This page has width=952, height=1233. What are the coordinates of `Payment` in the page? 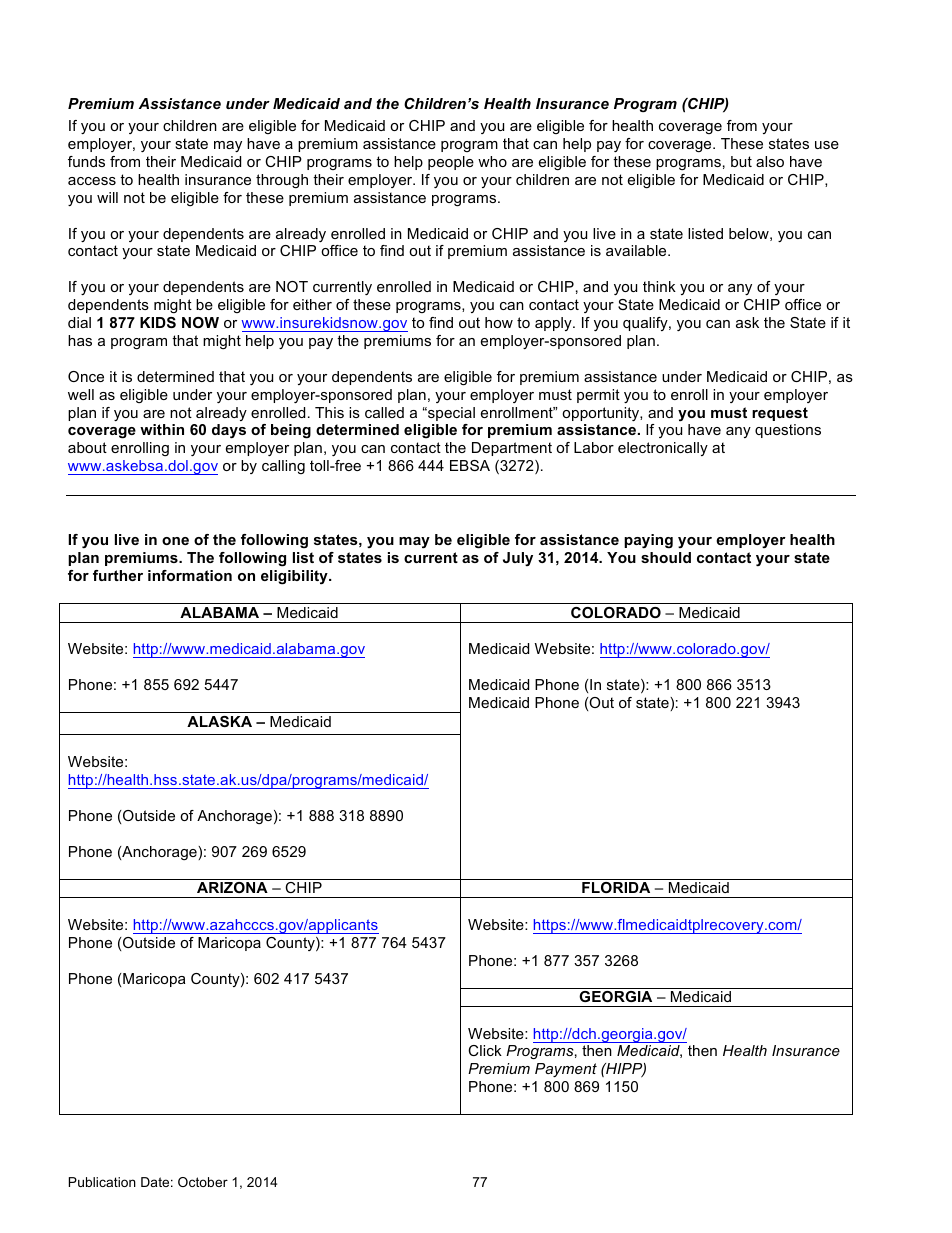 It's located at (566, 1070).
